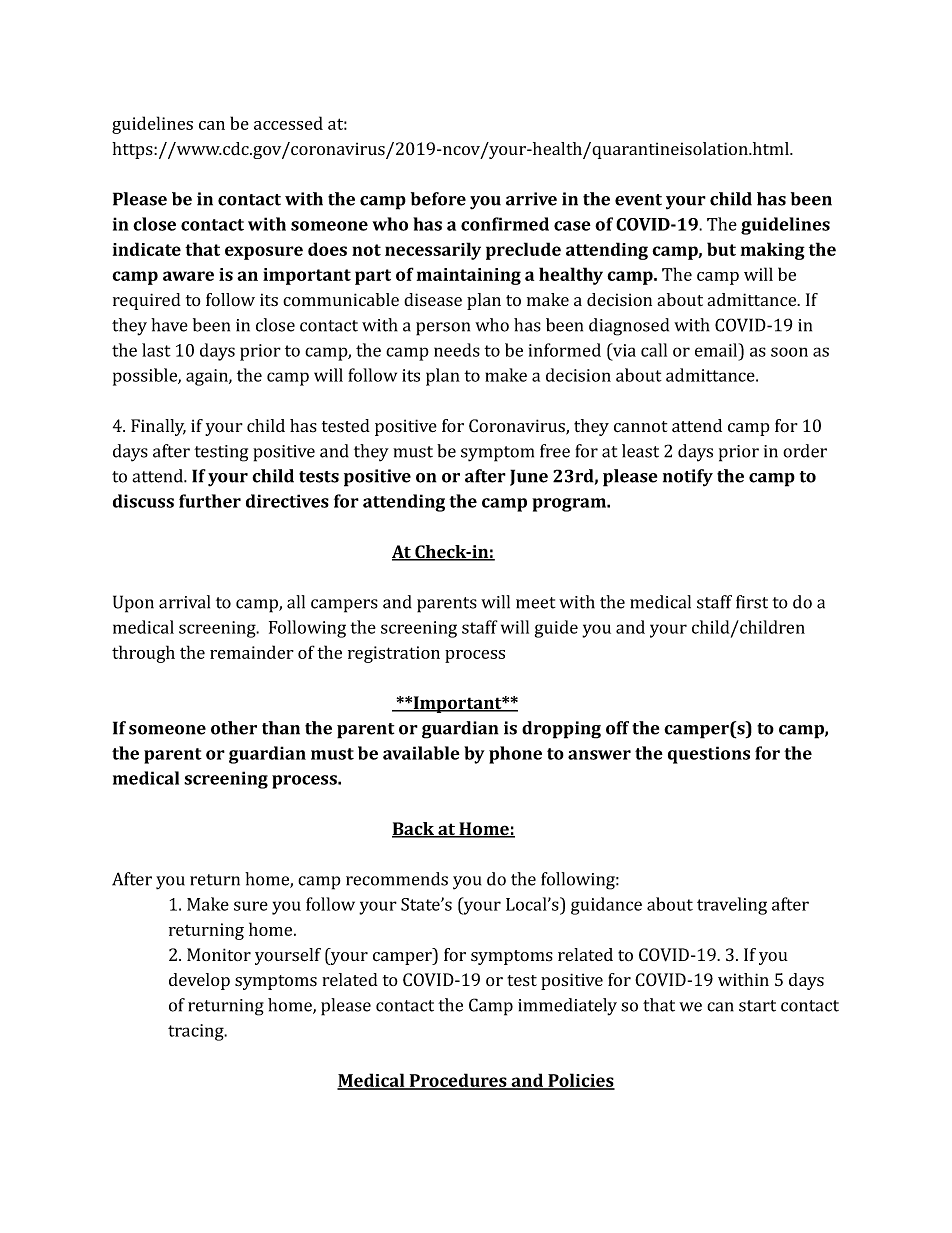 The height and width of the screenshot is (1233, 952). What do you see at coordinates (234, 728) in the screenshot?
I see `other` at bounding box center [234, 728].
